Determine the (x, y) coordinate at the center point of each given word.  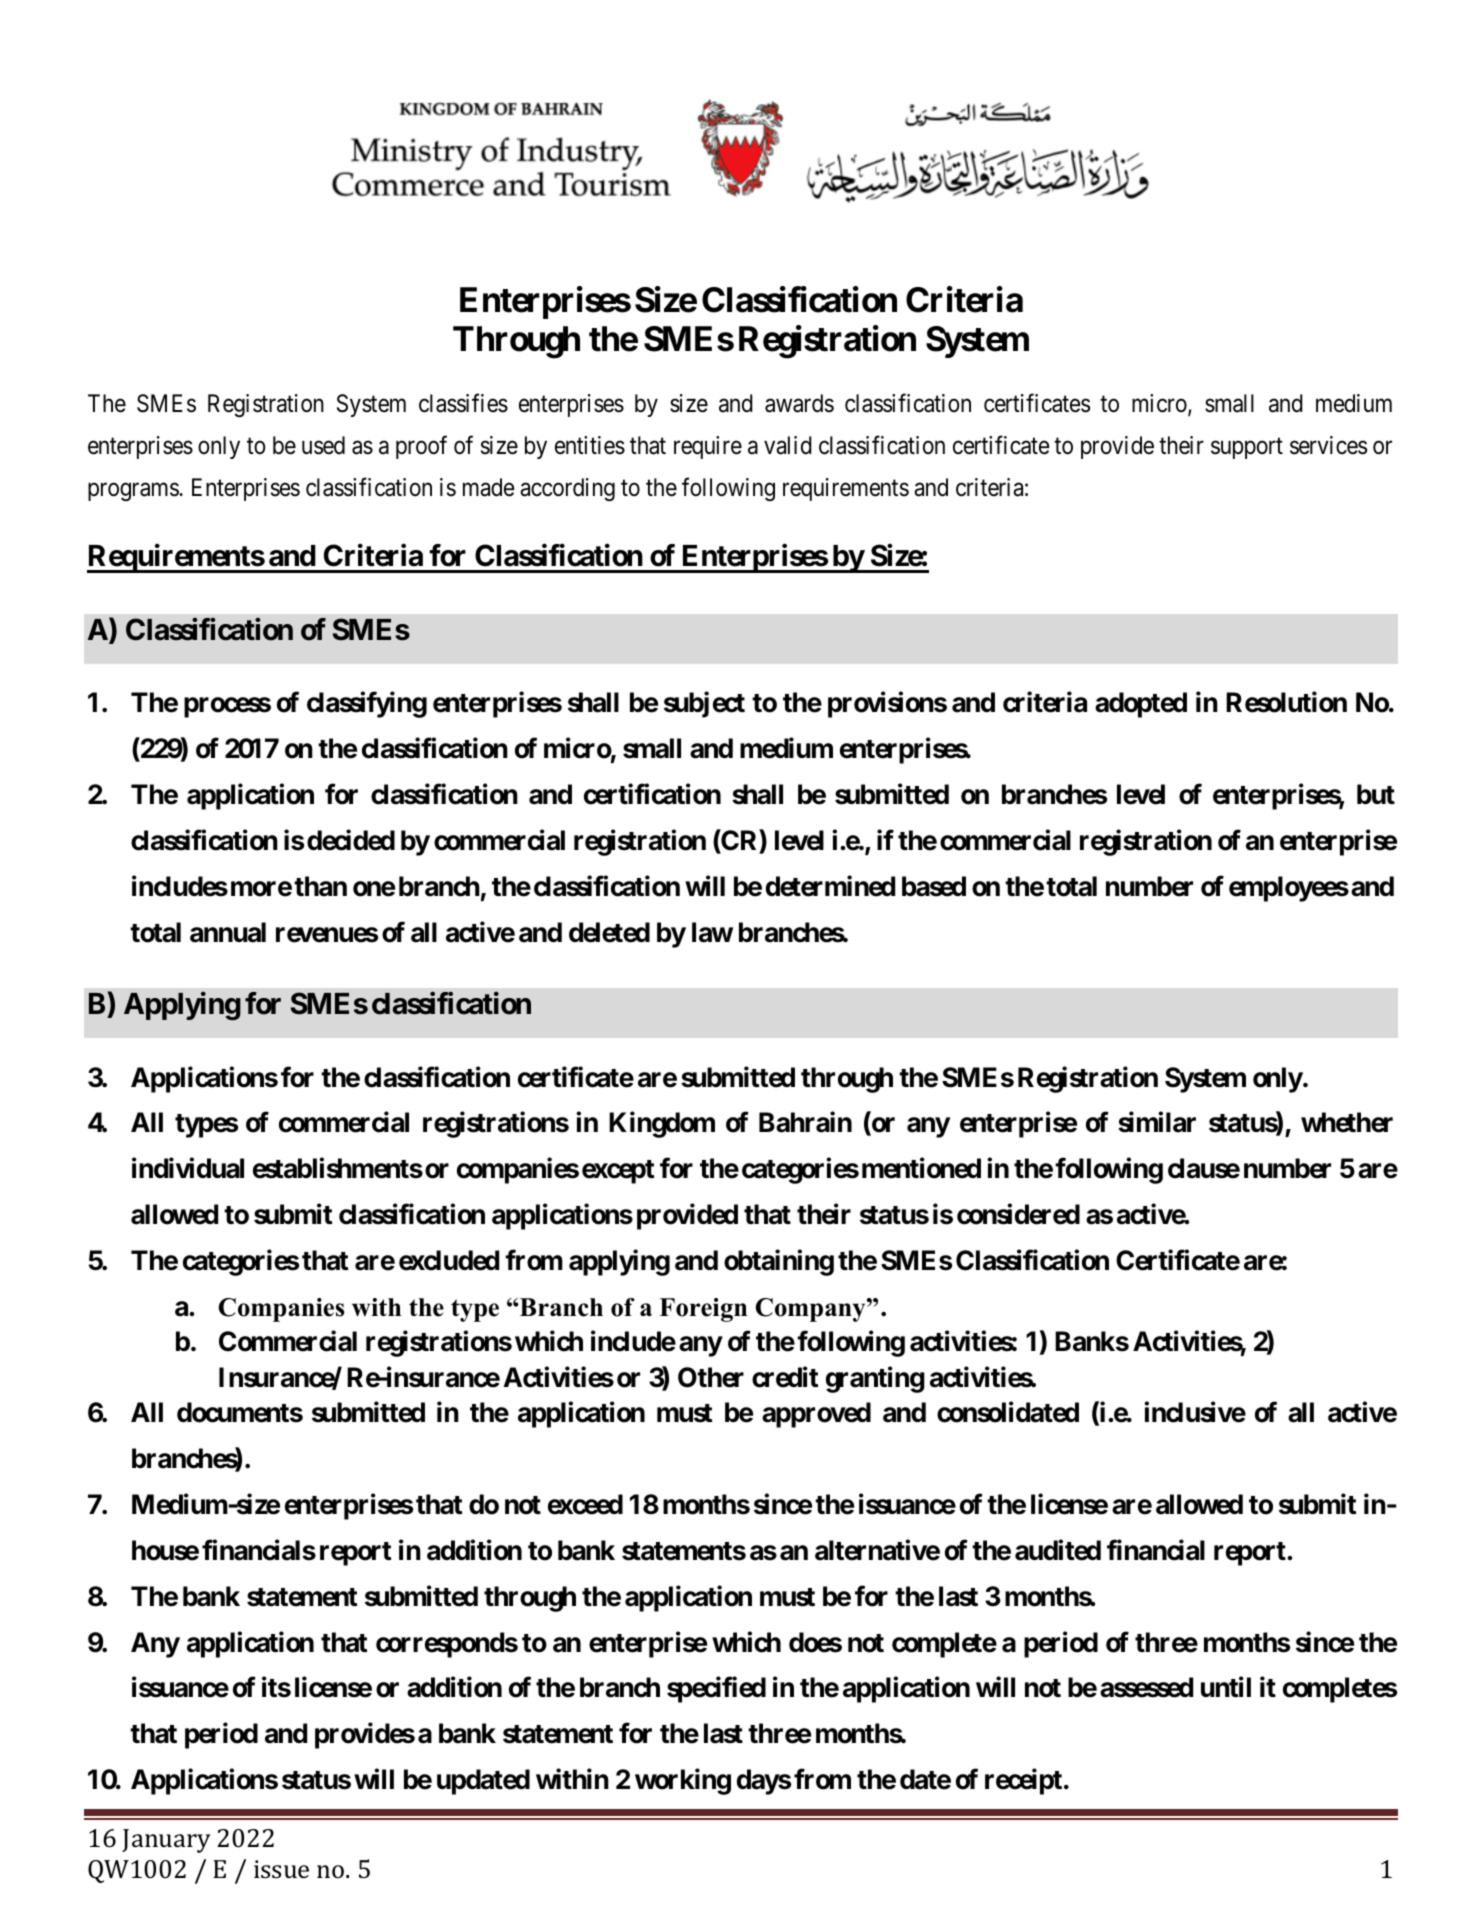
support (1247, 448)
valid (788, 445)
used (323, 445)
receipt (1023, 1782)
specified (716, 1690)
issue (281, 1869)
